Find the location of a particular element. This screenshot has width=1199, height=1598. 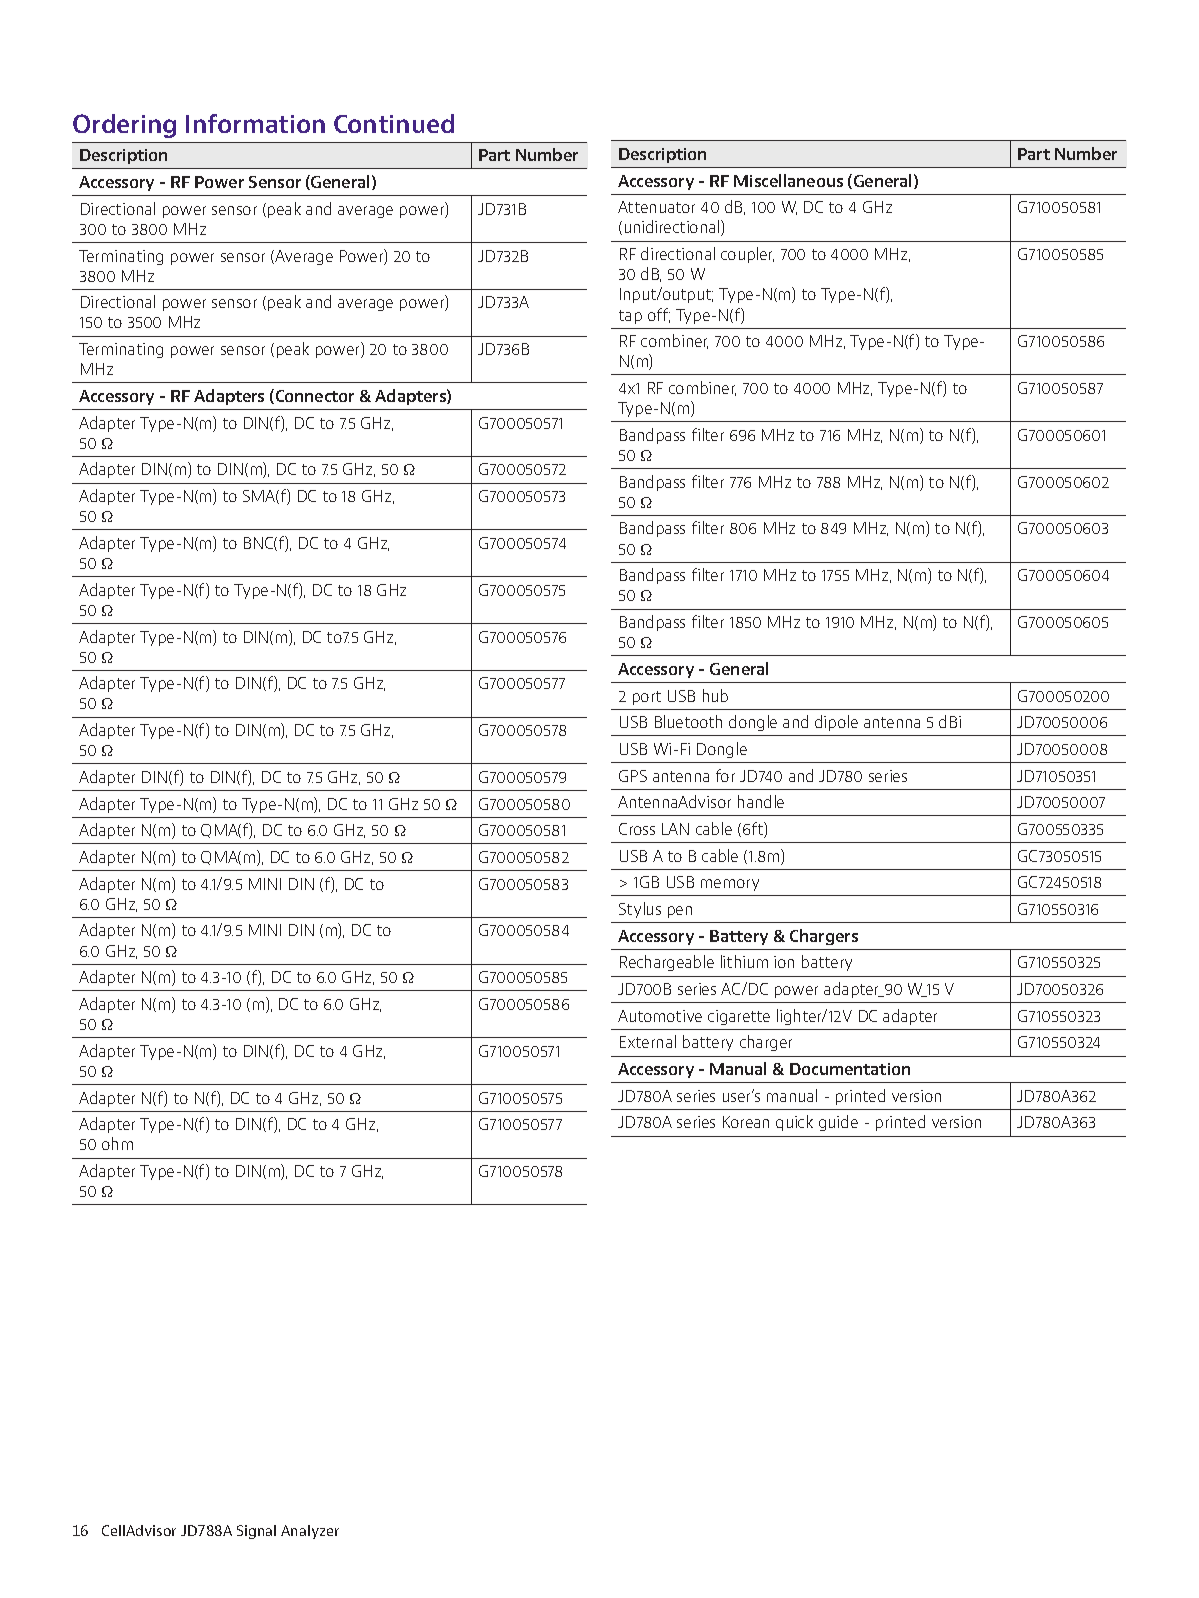

Continued is located at coordinates (394, 123).
